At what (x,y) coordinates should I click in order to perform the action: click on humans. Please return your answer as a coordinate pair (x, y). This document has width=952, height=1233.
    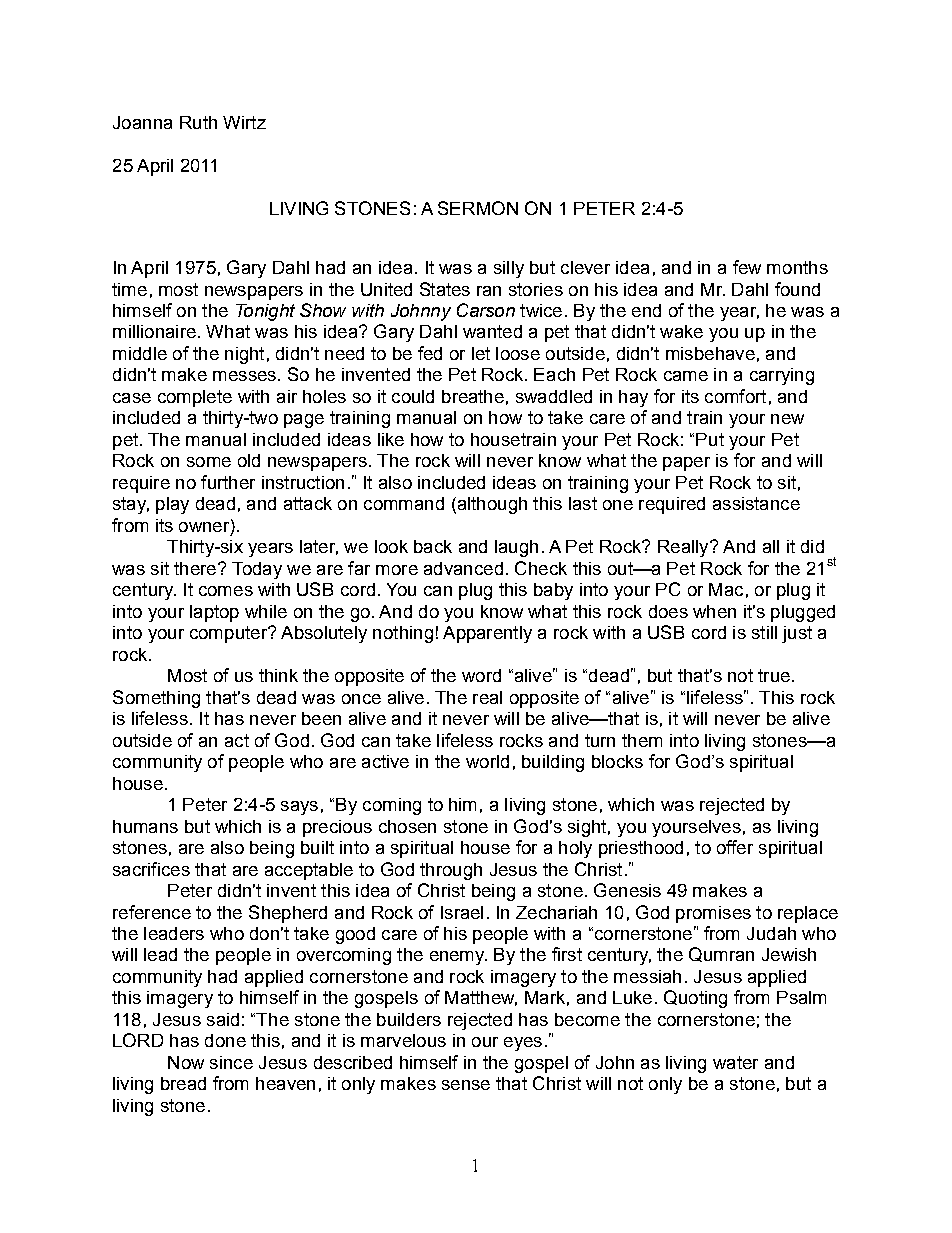
    Looking at the image, I should click on (145, 826).
